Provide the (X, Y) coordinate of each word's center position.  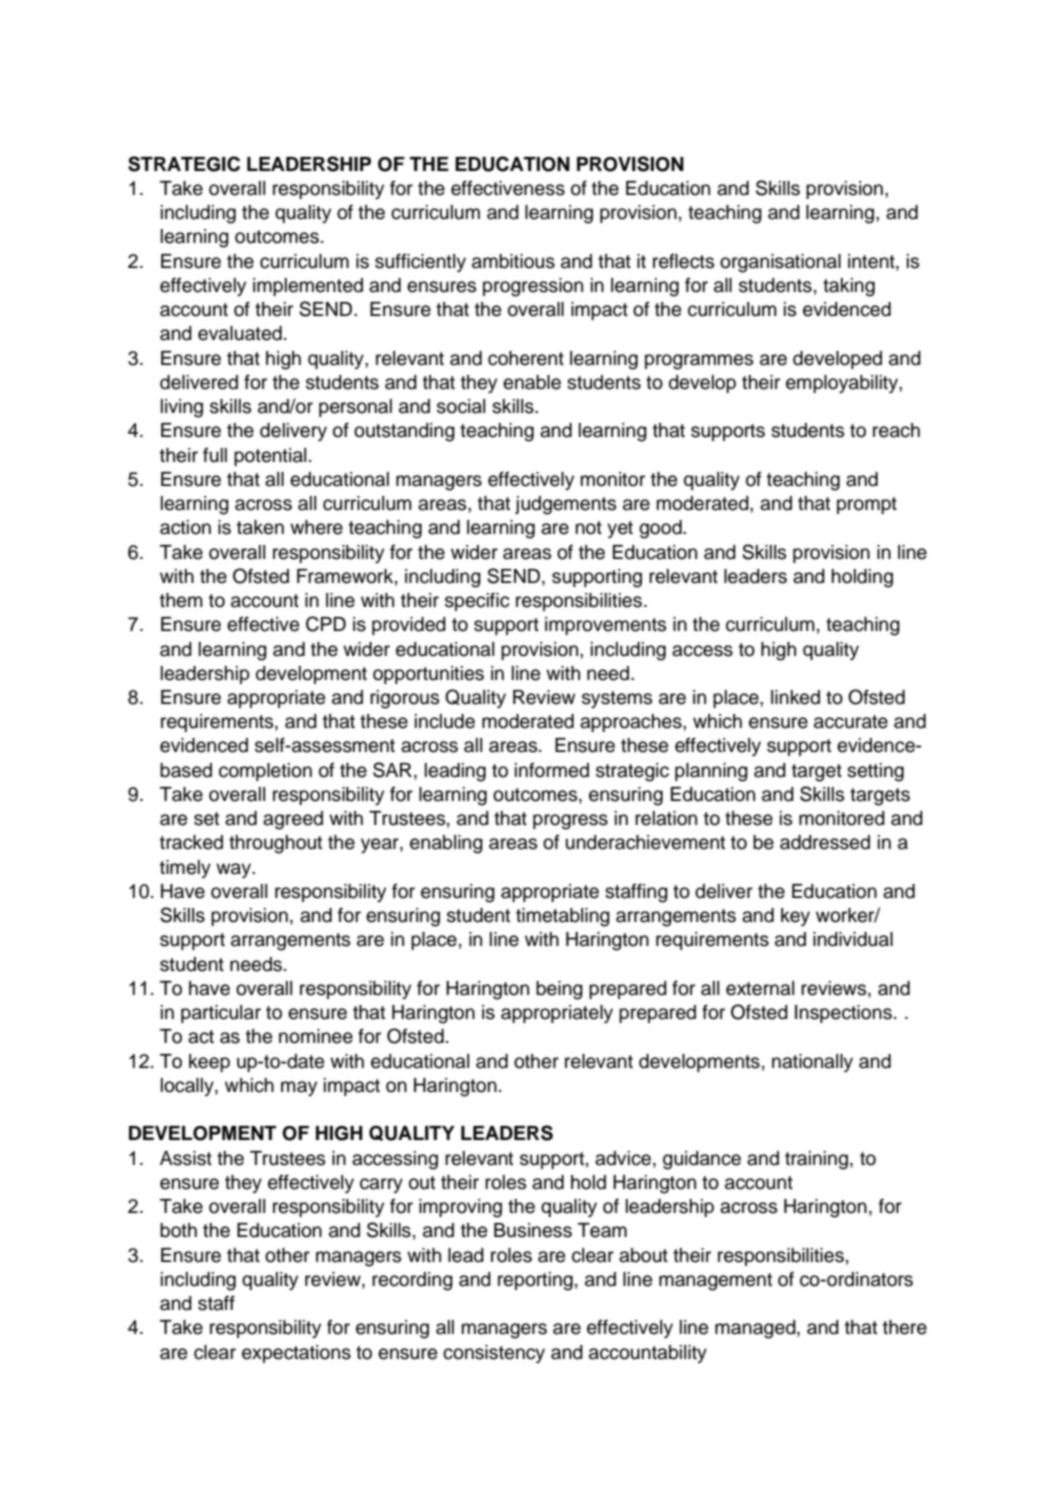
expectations (296, 1354)
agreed (293, 820)
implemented (308, 287)
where (316, 527)
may (299, 1088)
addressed (825, 842)
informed (552, 770)
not (589, 528)
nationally (812, 1063)
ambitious (513, 261)
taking (849, 287)
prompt (867, 505)
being (559, 990)
